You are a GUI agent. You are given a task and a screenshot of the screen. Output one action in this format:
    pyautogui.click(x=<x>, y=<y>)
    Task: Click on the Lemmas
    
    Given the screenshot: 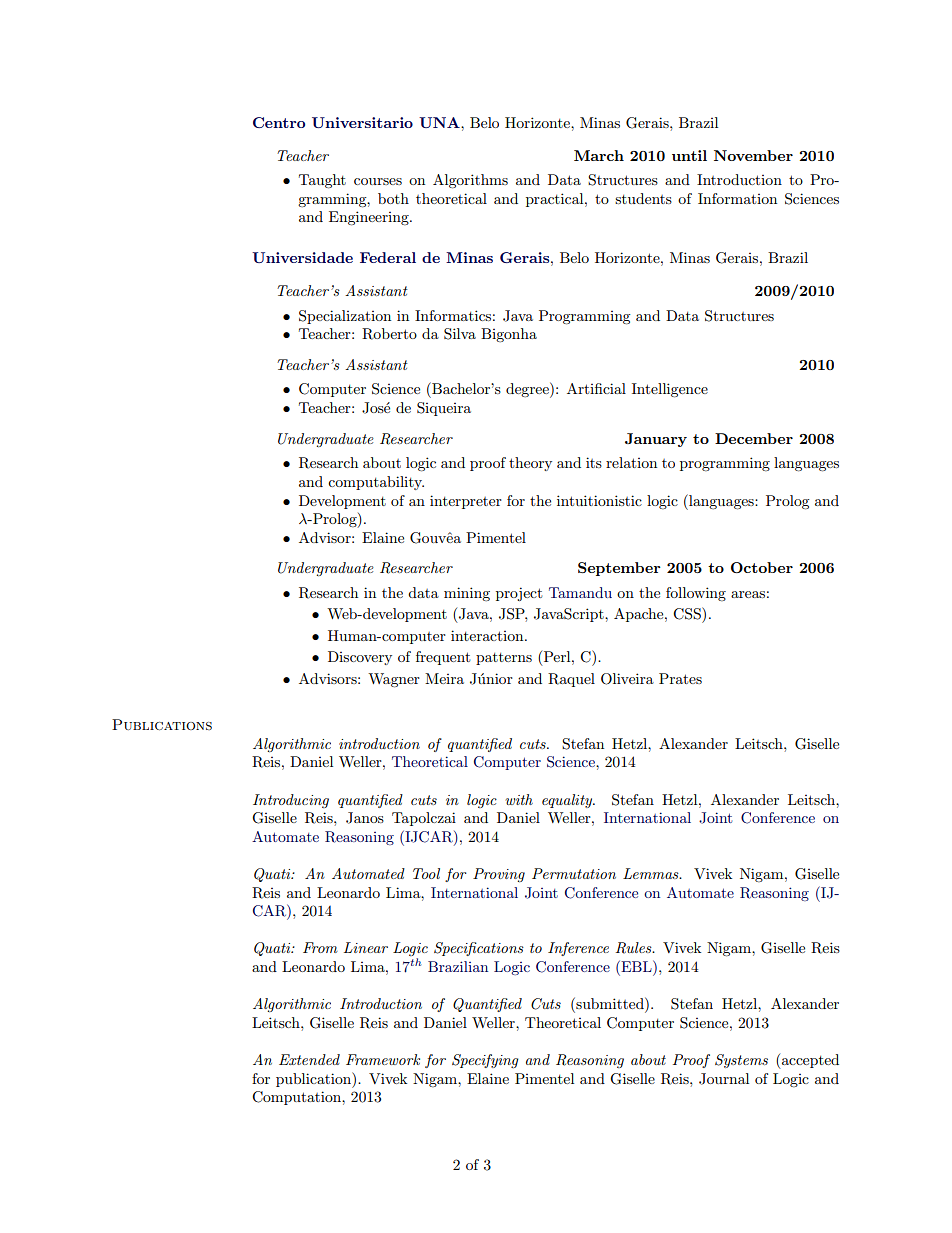 What is the action you would take?
    pyautogui.click(x=652, y=873)
